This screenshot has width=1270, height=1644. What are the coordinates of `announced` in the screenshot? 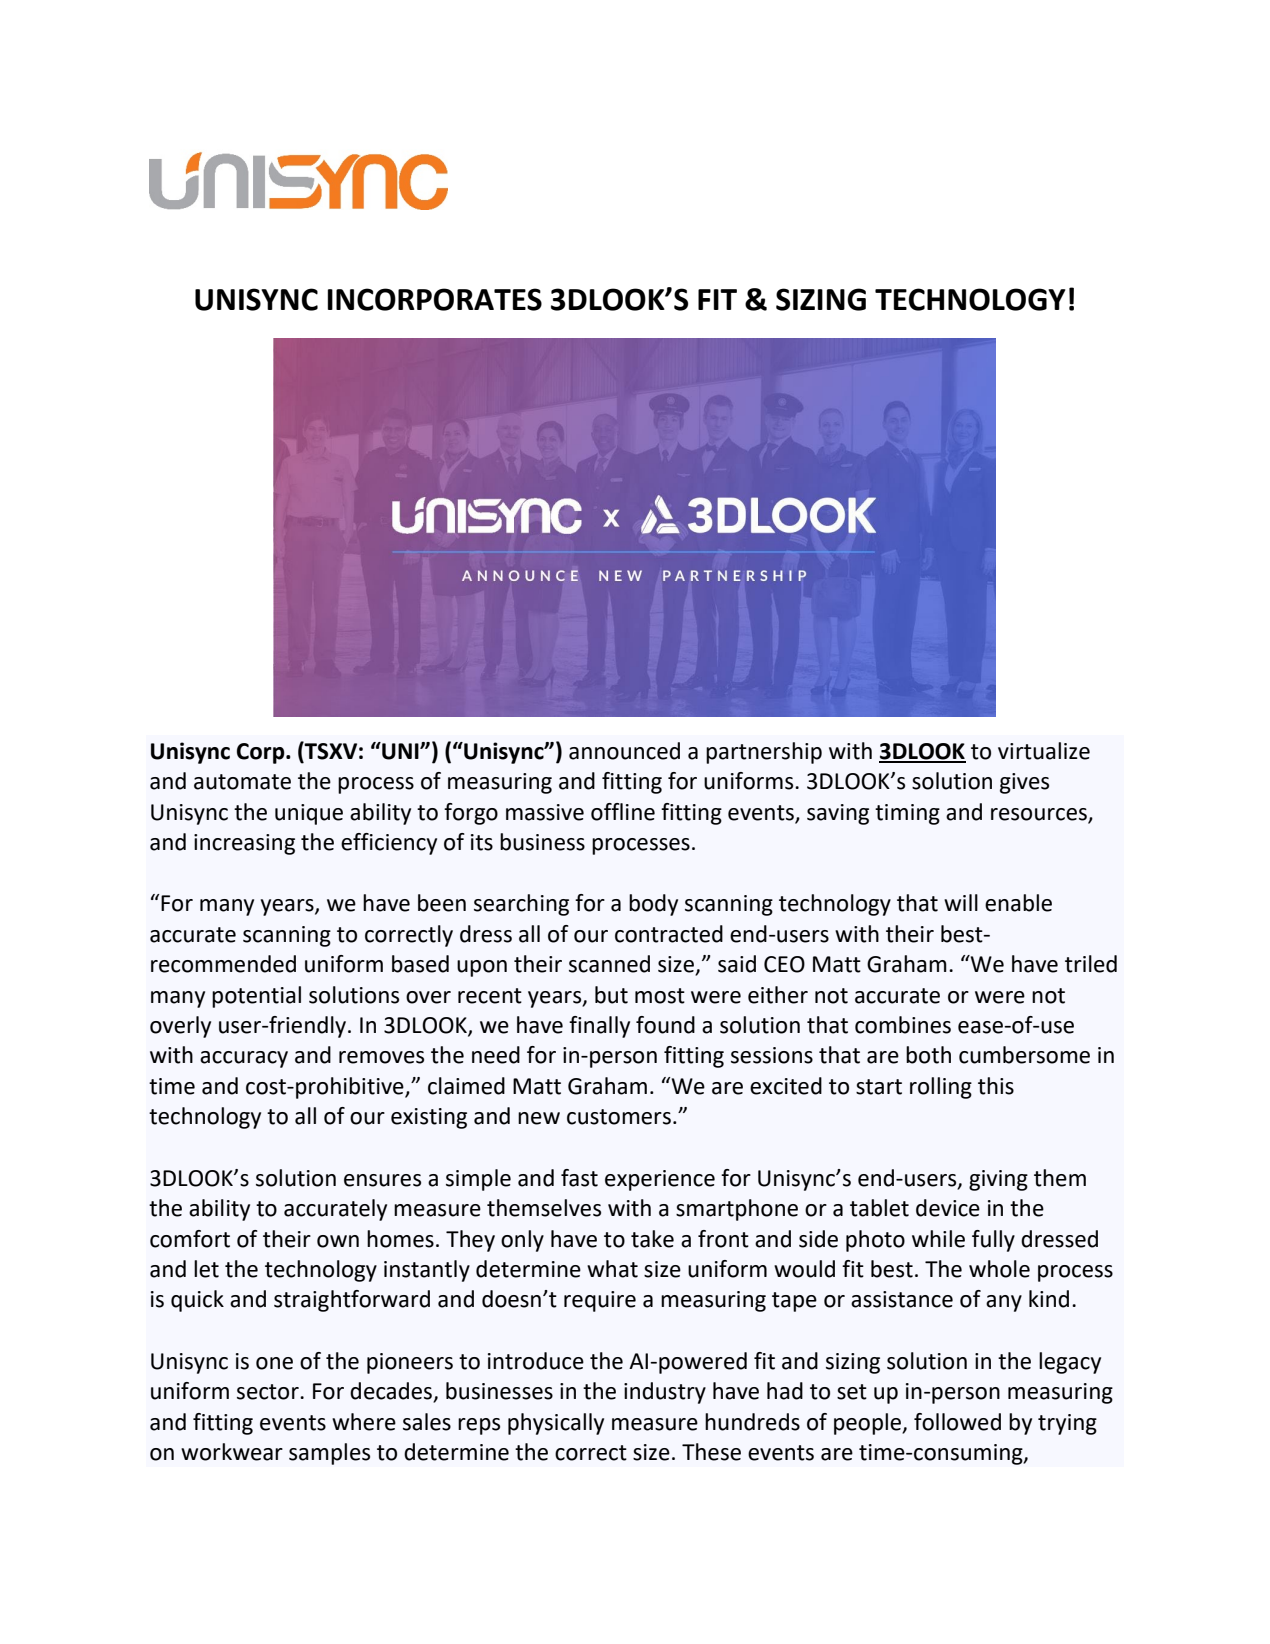 It's located at (624, 751).
